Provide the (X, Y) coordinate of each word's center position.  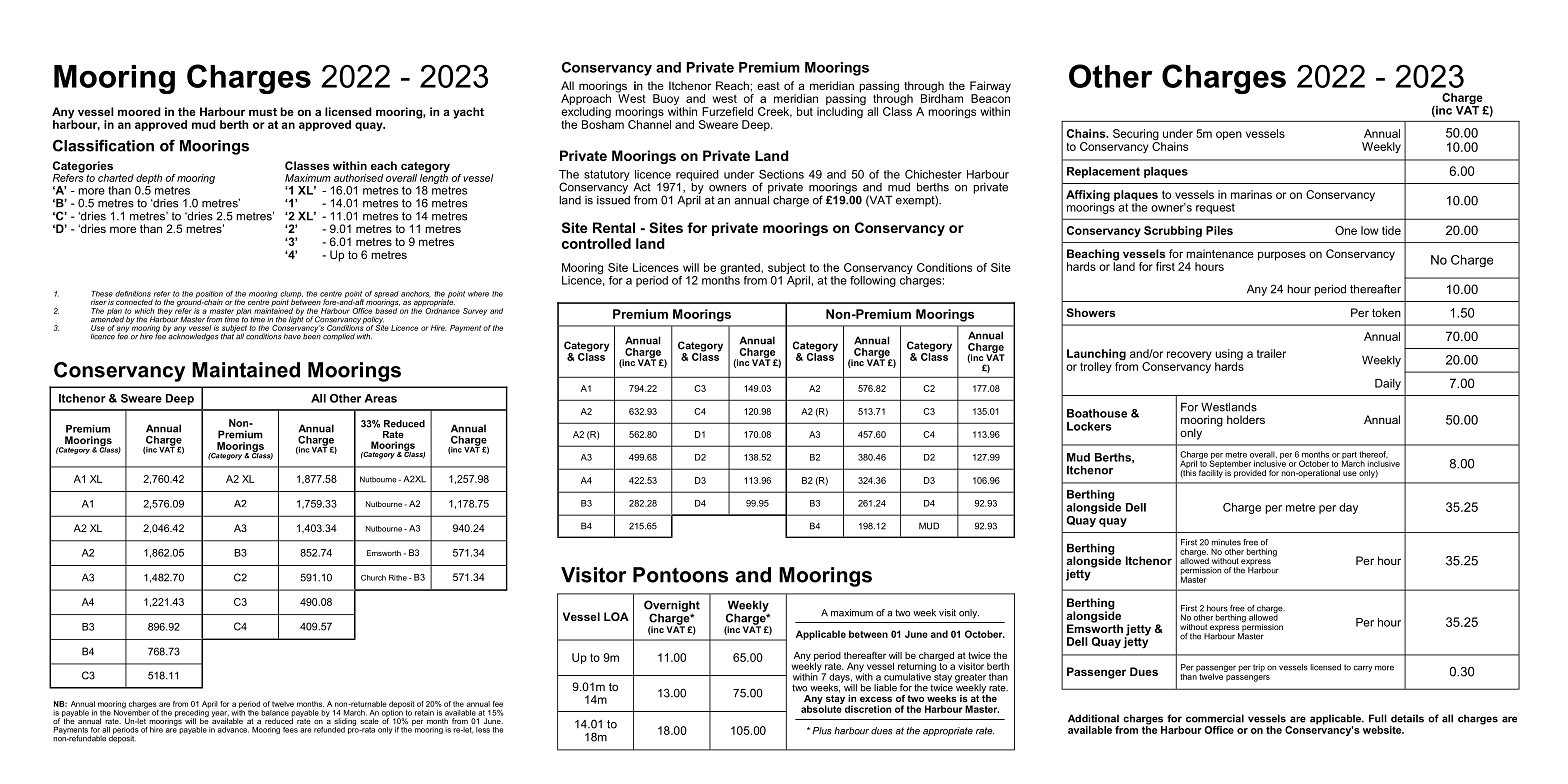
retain (424, 713)
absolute (822, 708)
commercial (1215, 718)
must (263, 112)
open (1229, 135)
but (805, 111)
